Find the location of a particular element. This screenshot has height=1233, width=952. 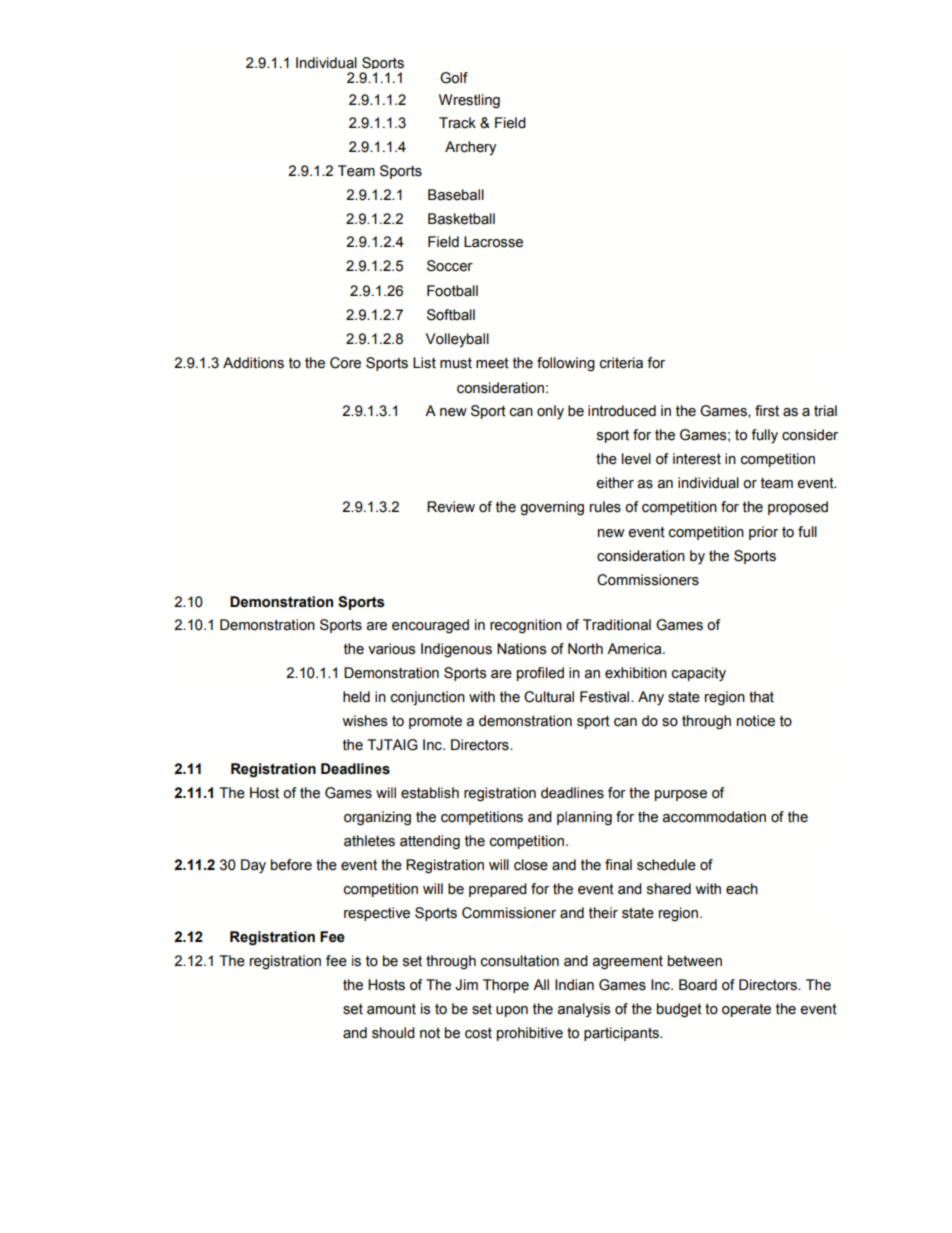

organizing is located at coordinates (377, 818).
